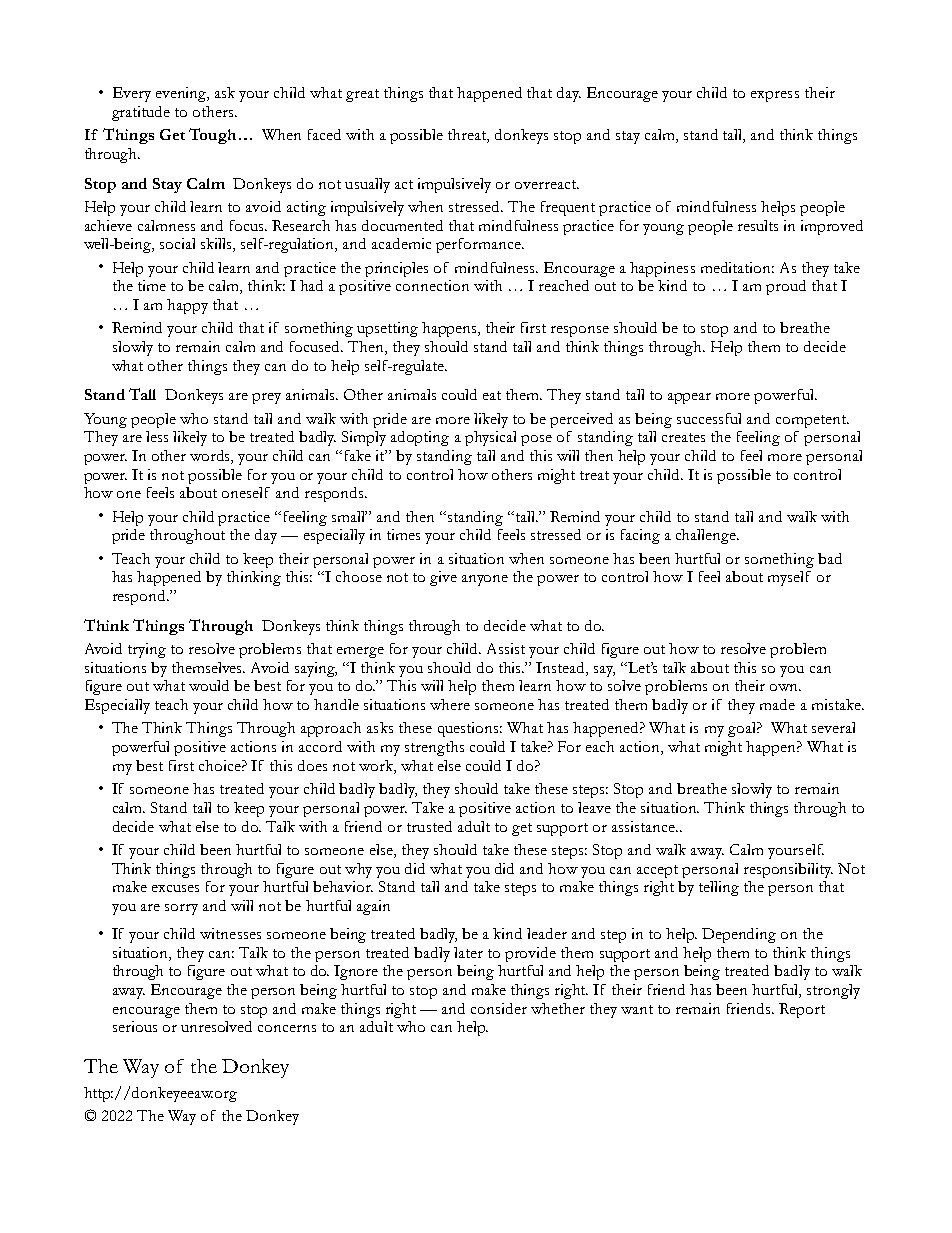  I want to click on less, so click(157, 436).
